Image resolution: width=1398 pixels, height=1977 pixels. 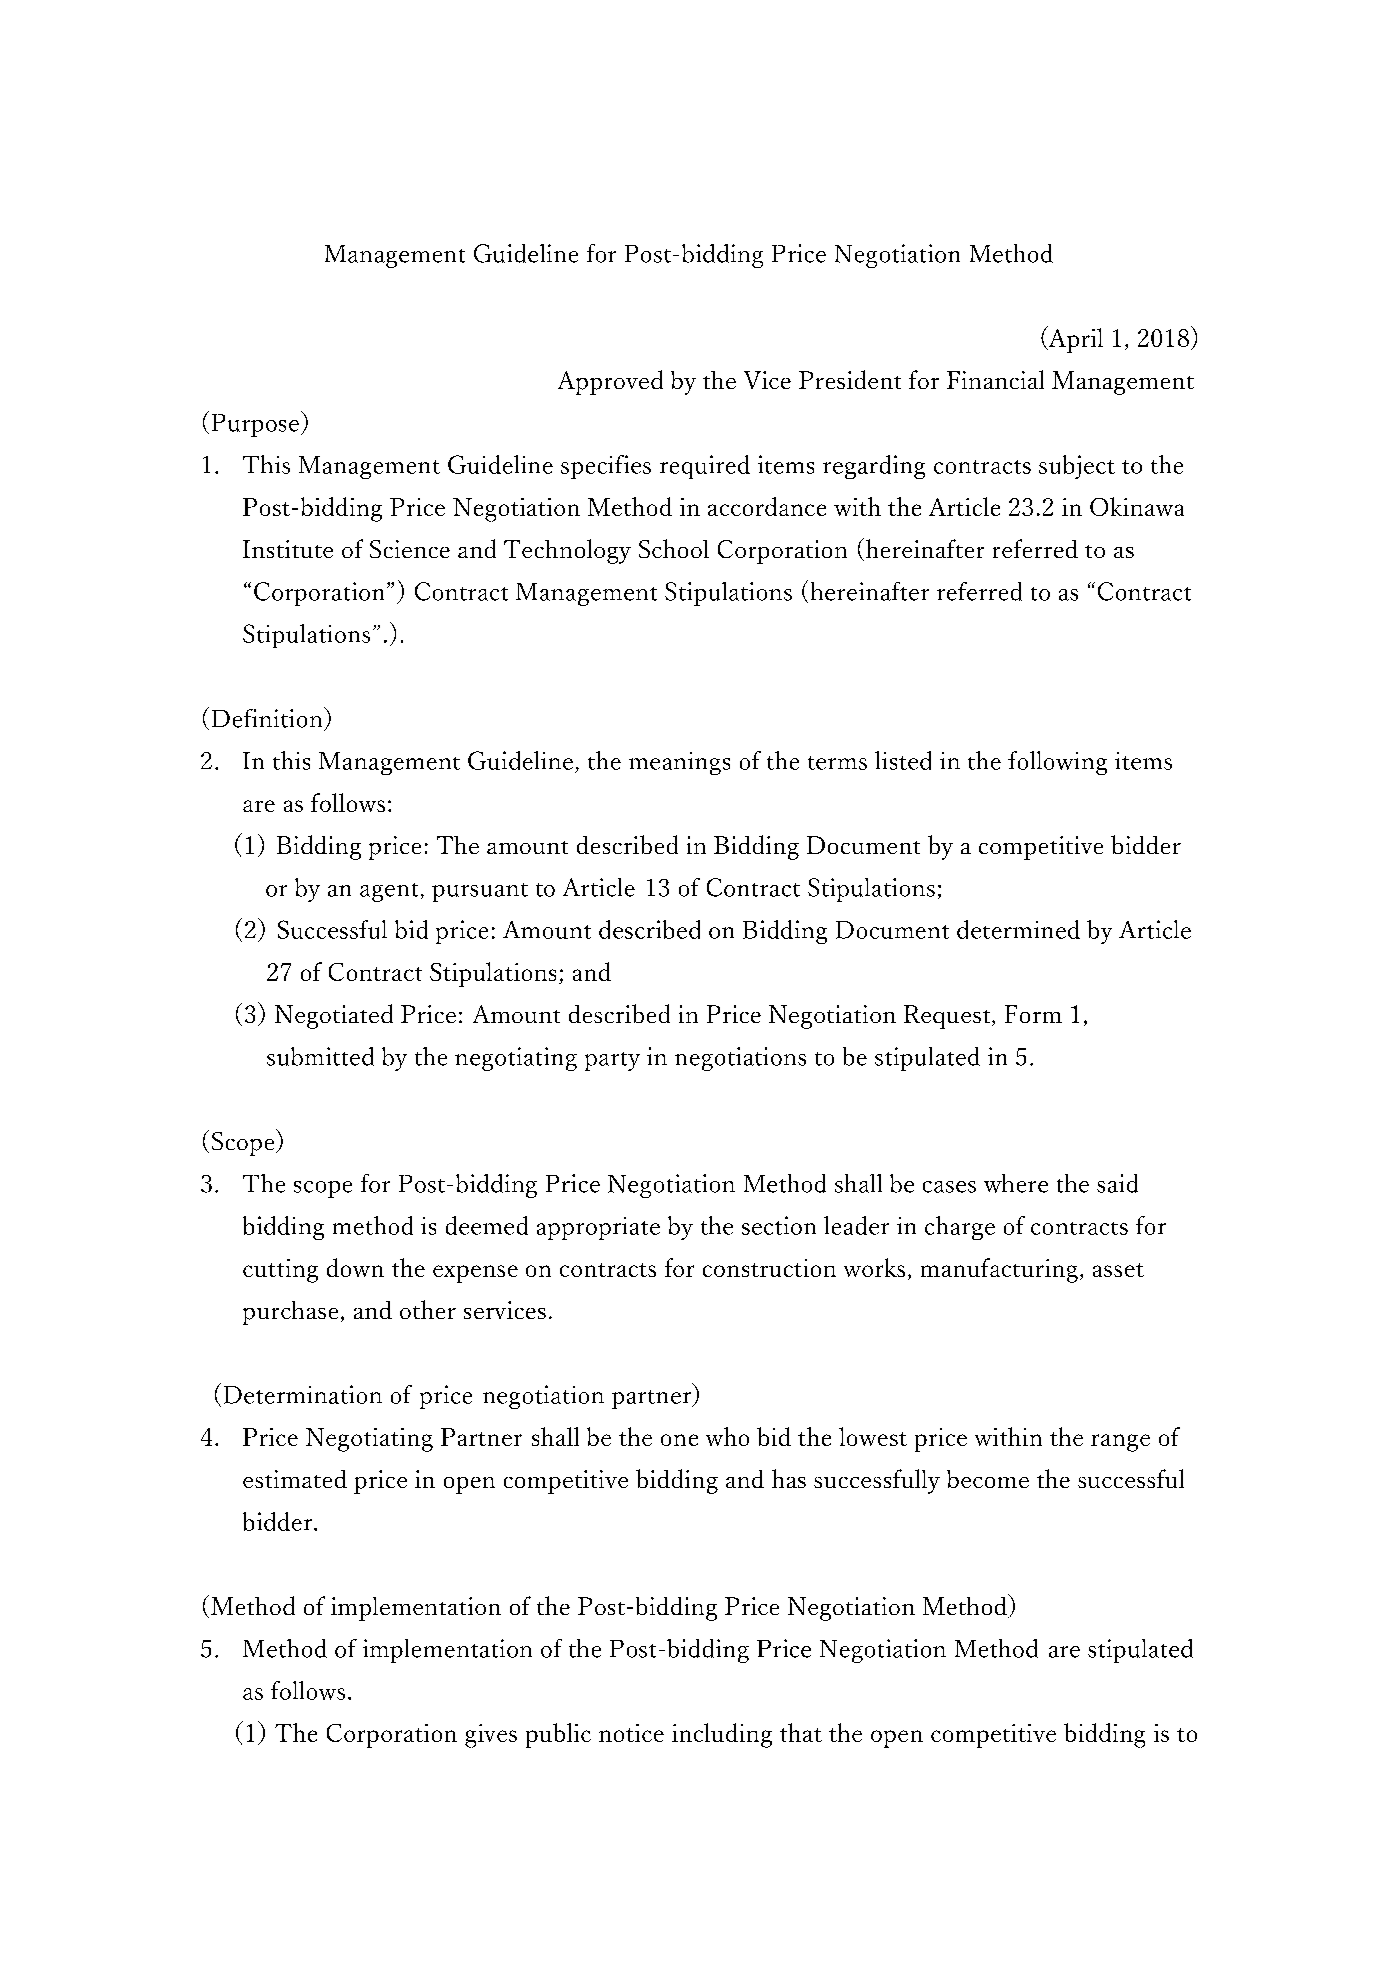 What do you see at coordinates (1057, 763) in the screenshot?
I see `following` at bounding box center [1057, 763].
